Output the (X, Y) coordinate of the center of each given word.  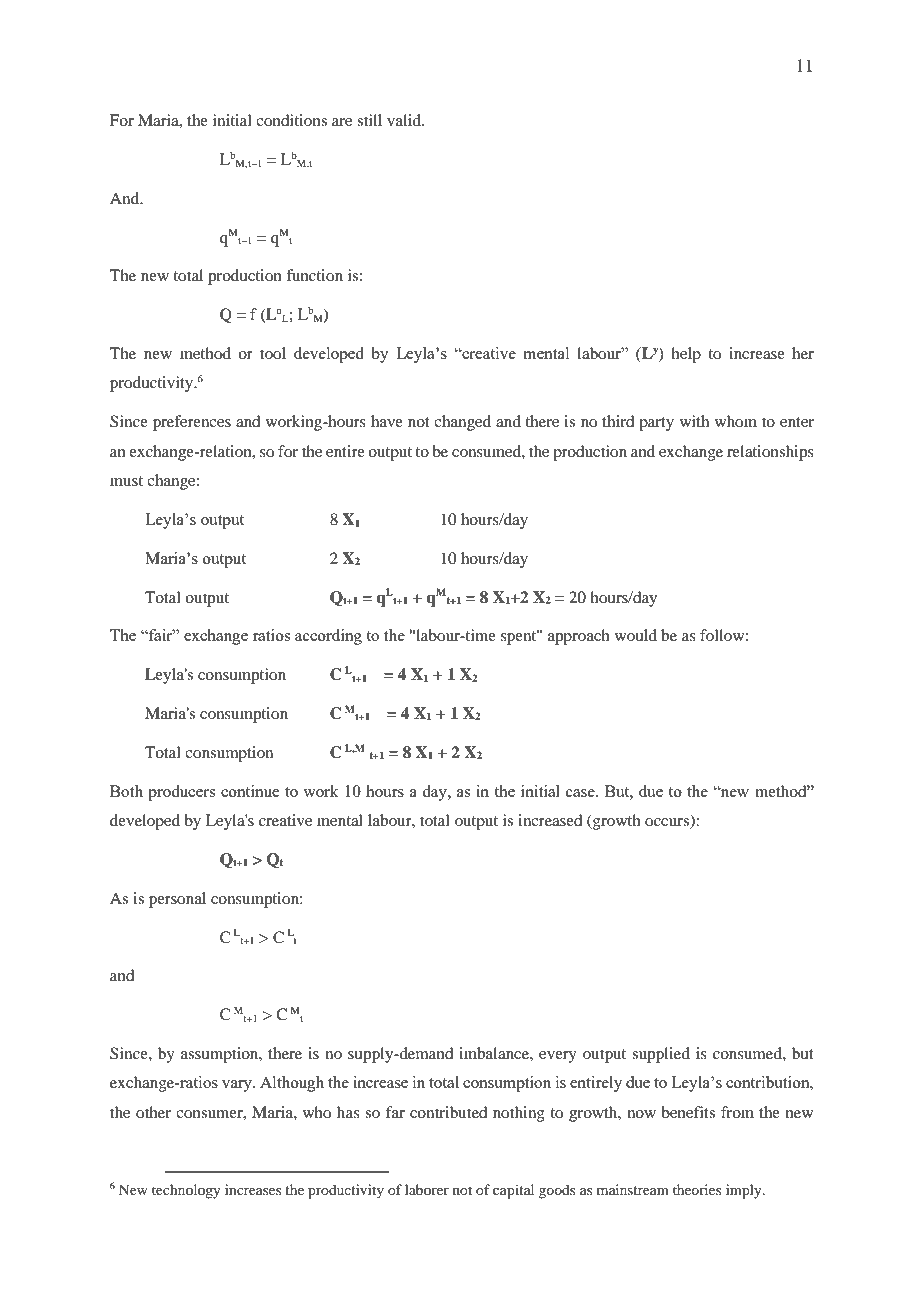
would (636, 635)
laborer (427, 1189)
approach (579, 637)
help (686, 355)
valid (405, 120)
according (328, 637)
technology (186, 1191)
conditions (291, 120)
